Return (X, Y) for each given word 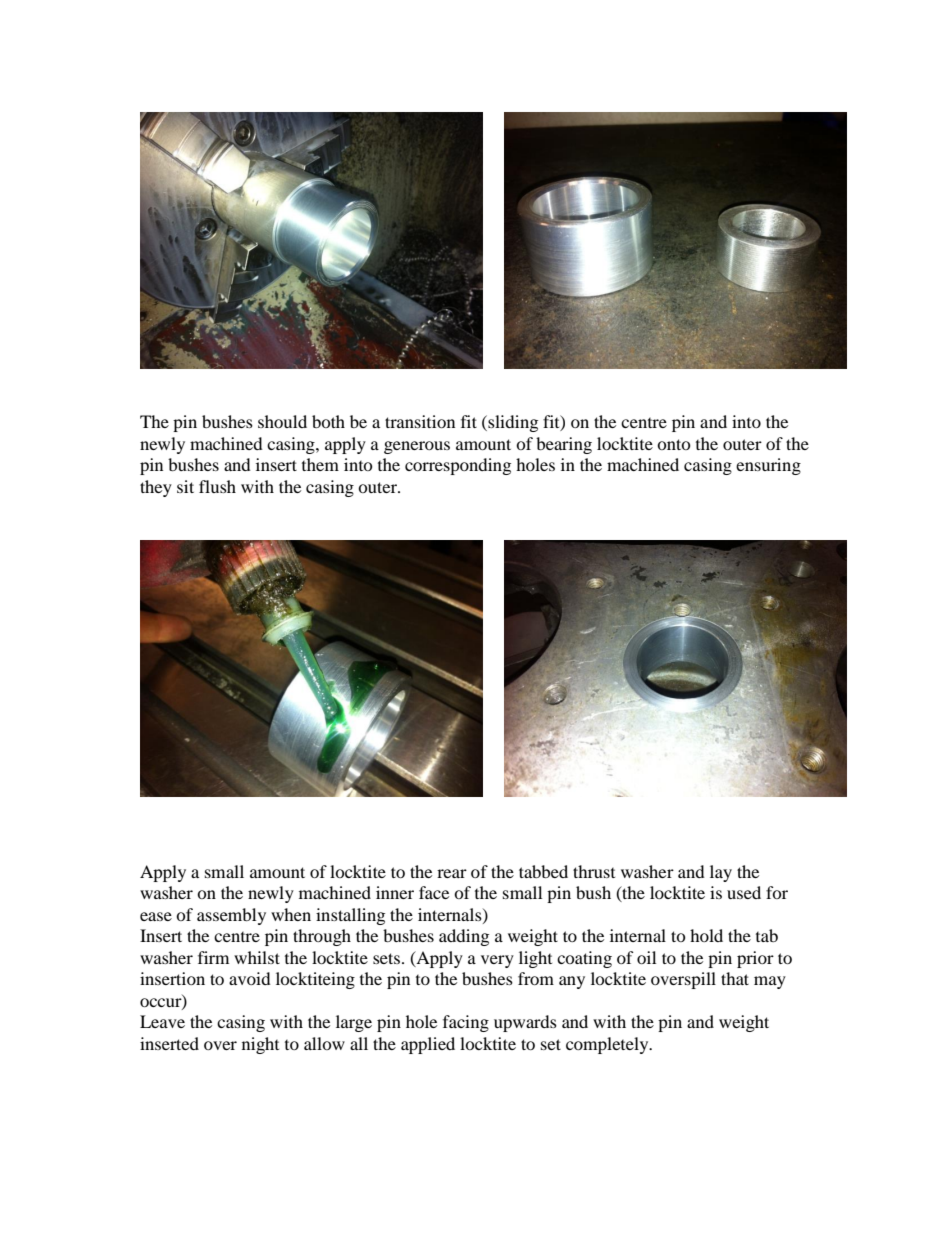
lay (721, 873)
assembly (231, 916)
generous (417, 447)
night (260, 1045)
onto (674, 444)
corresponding (458, 466)
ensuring (768, 466)
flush (217, 486)
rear (452, 873)
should (282, 421)
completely (608, 1045)
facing (466, 1023)
